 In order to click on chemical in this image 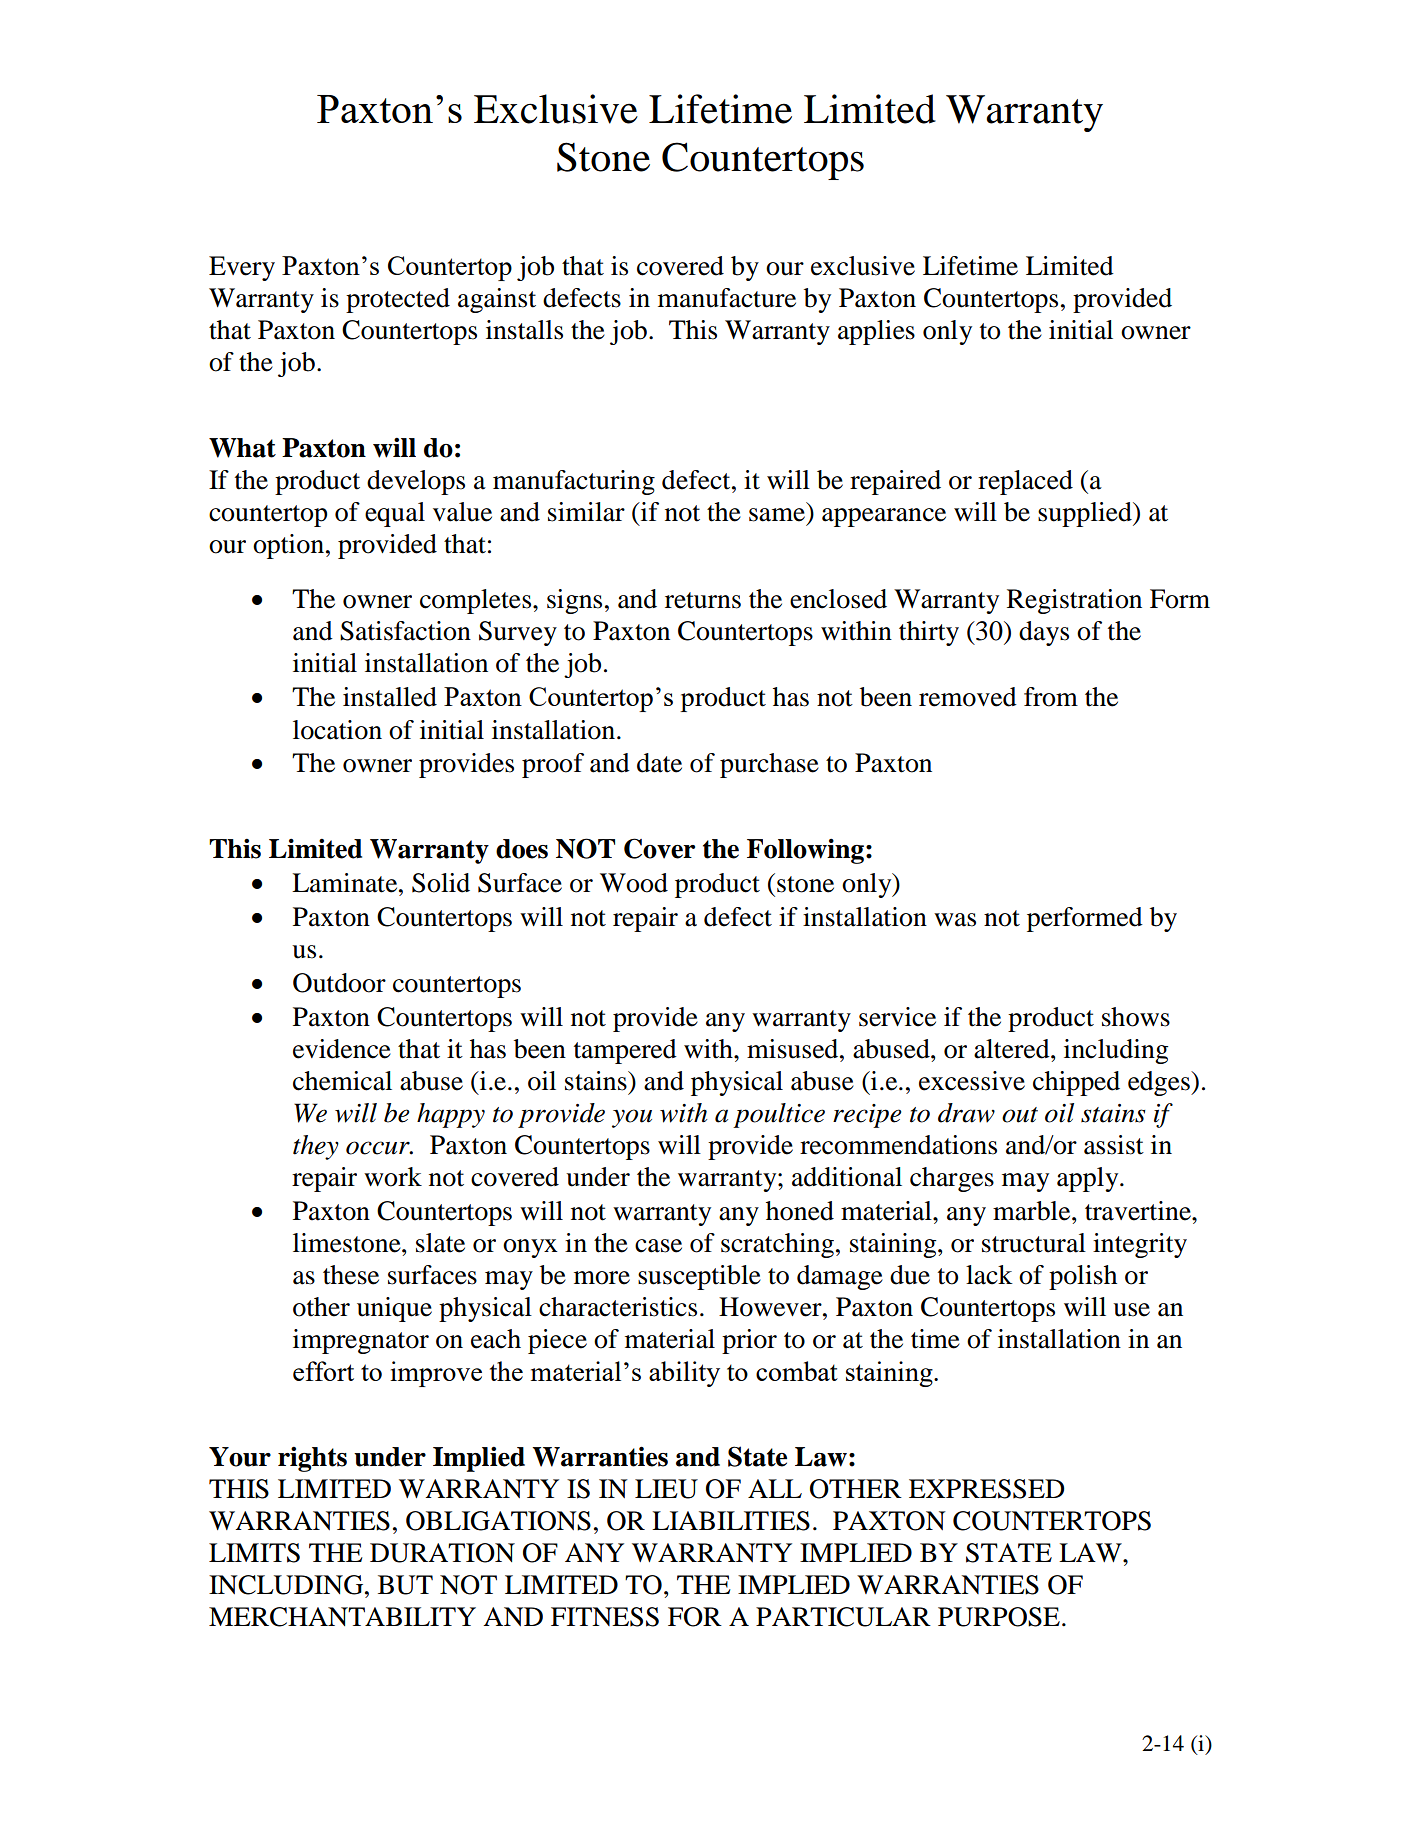, I will do `click(342, 1081)`.
